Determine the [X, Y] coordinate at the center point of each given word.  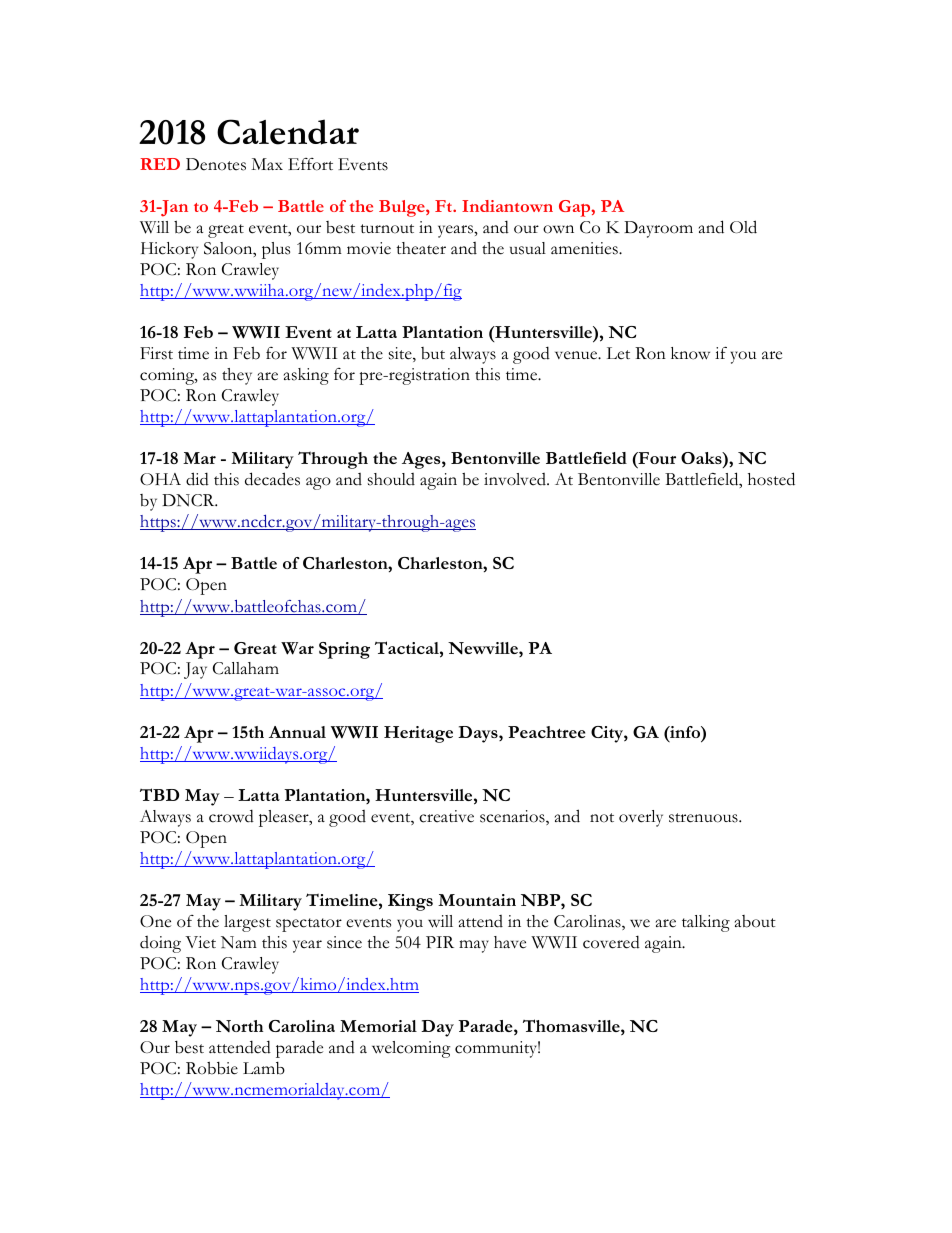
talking [706, 923]
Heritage [418, 734]
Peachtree [546, 732]
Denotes [216, 164]
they [237, 376]
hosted [771, 479]
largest [247, 923]
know [690, 353]
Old [743, 227]
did [197, 479]
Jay [195, 670]
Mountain [477, 900]
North [239, 1026]
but [433, 353]
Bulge [403, 208]
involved [516, 479]
